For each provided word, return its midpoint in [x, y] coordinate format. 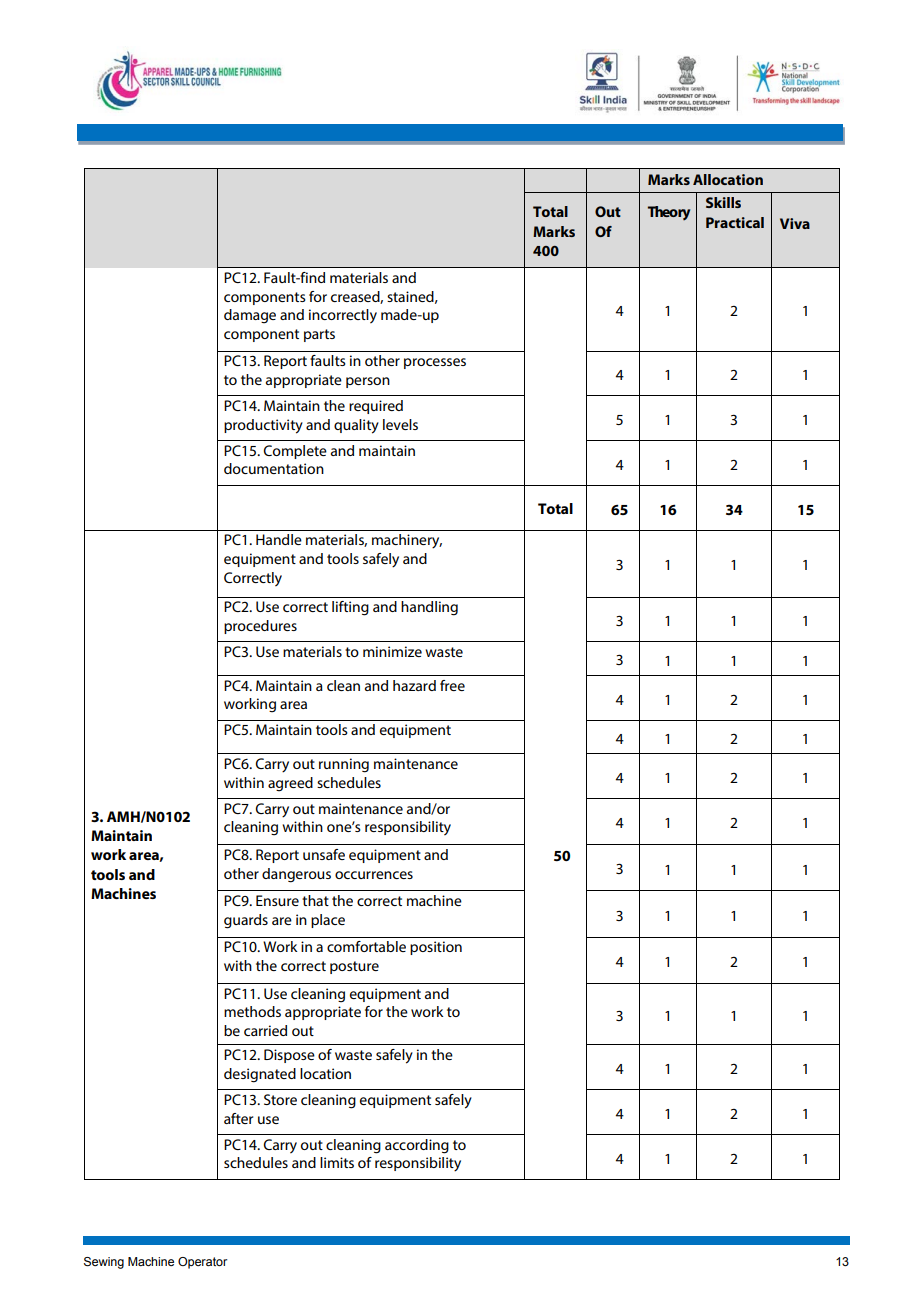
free [452, 685]
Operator [202, 1263]
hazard [414, 685]
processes [435, 363]
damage [250, 316]
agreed [290, 784]
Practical [735, 222]
